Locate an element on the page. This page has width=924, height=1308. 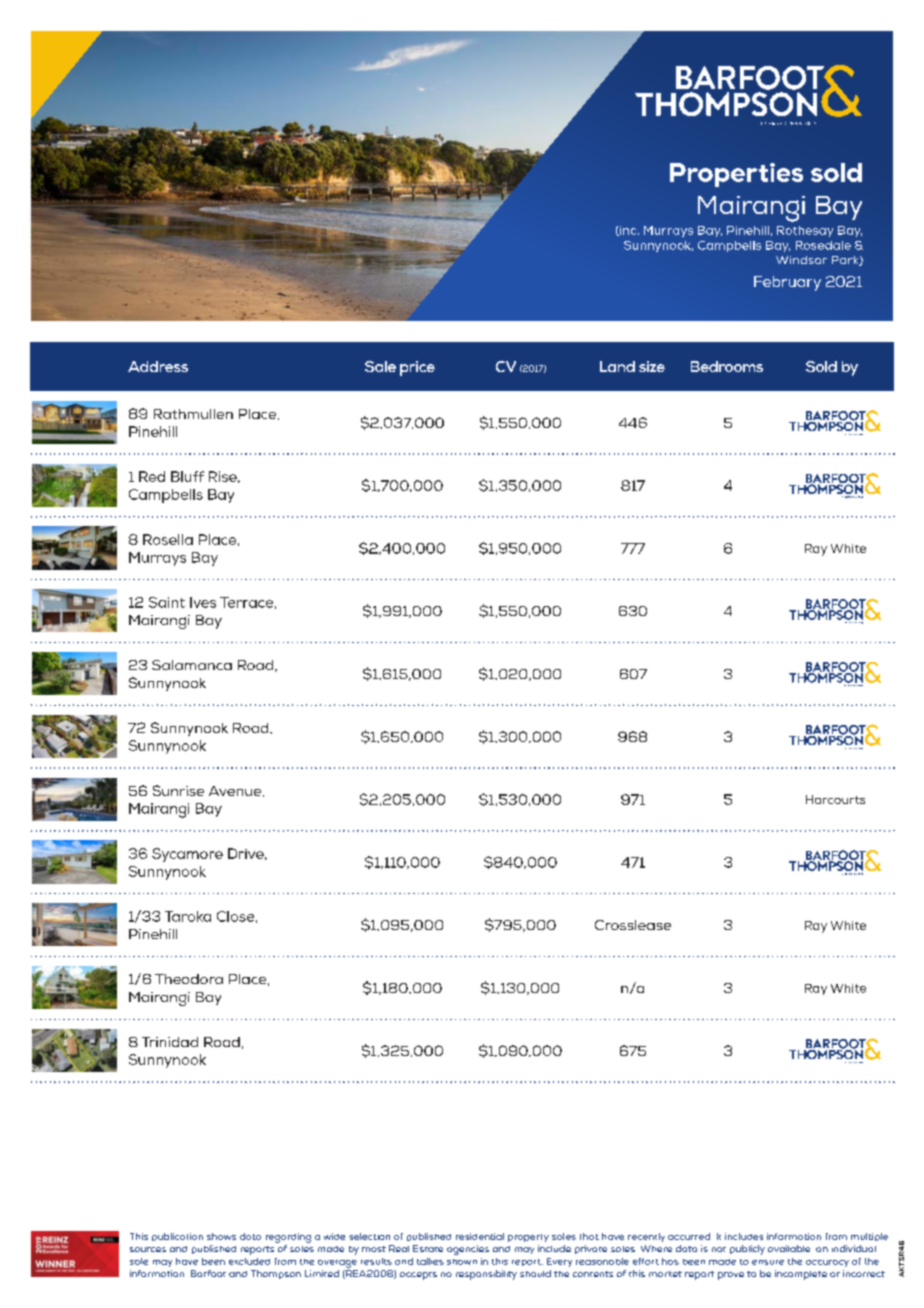
Bedrooms is located at coordinates (727, 366).
